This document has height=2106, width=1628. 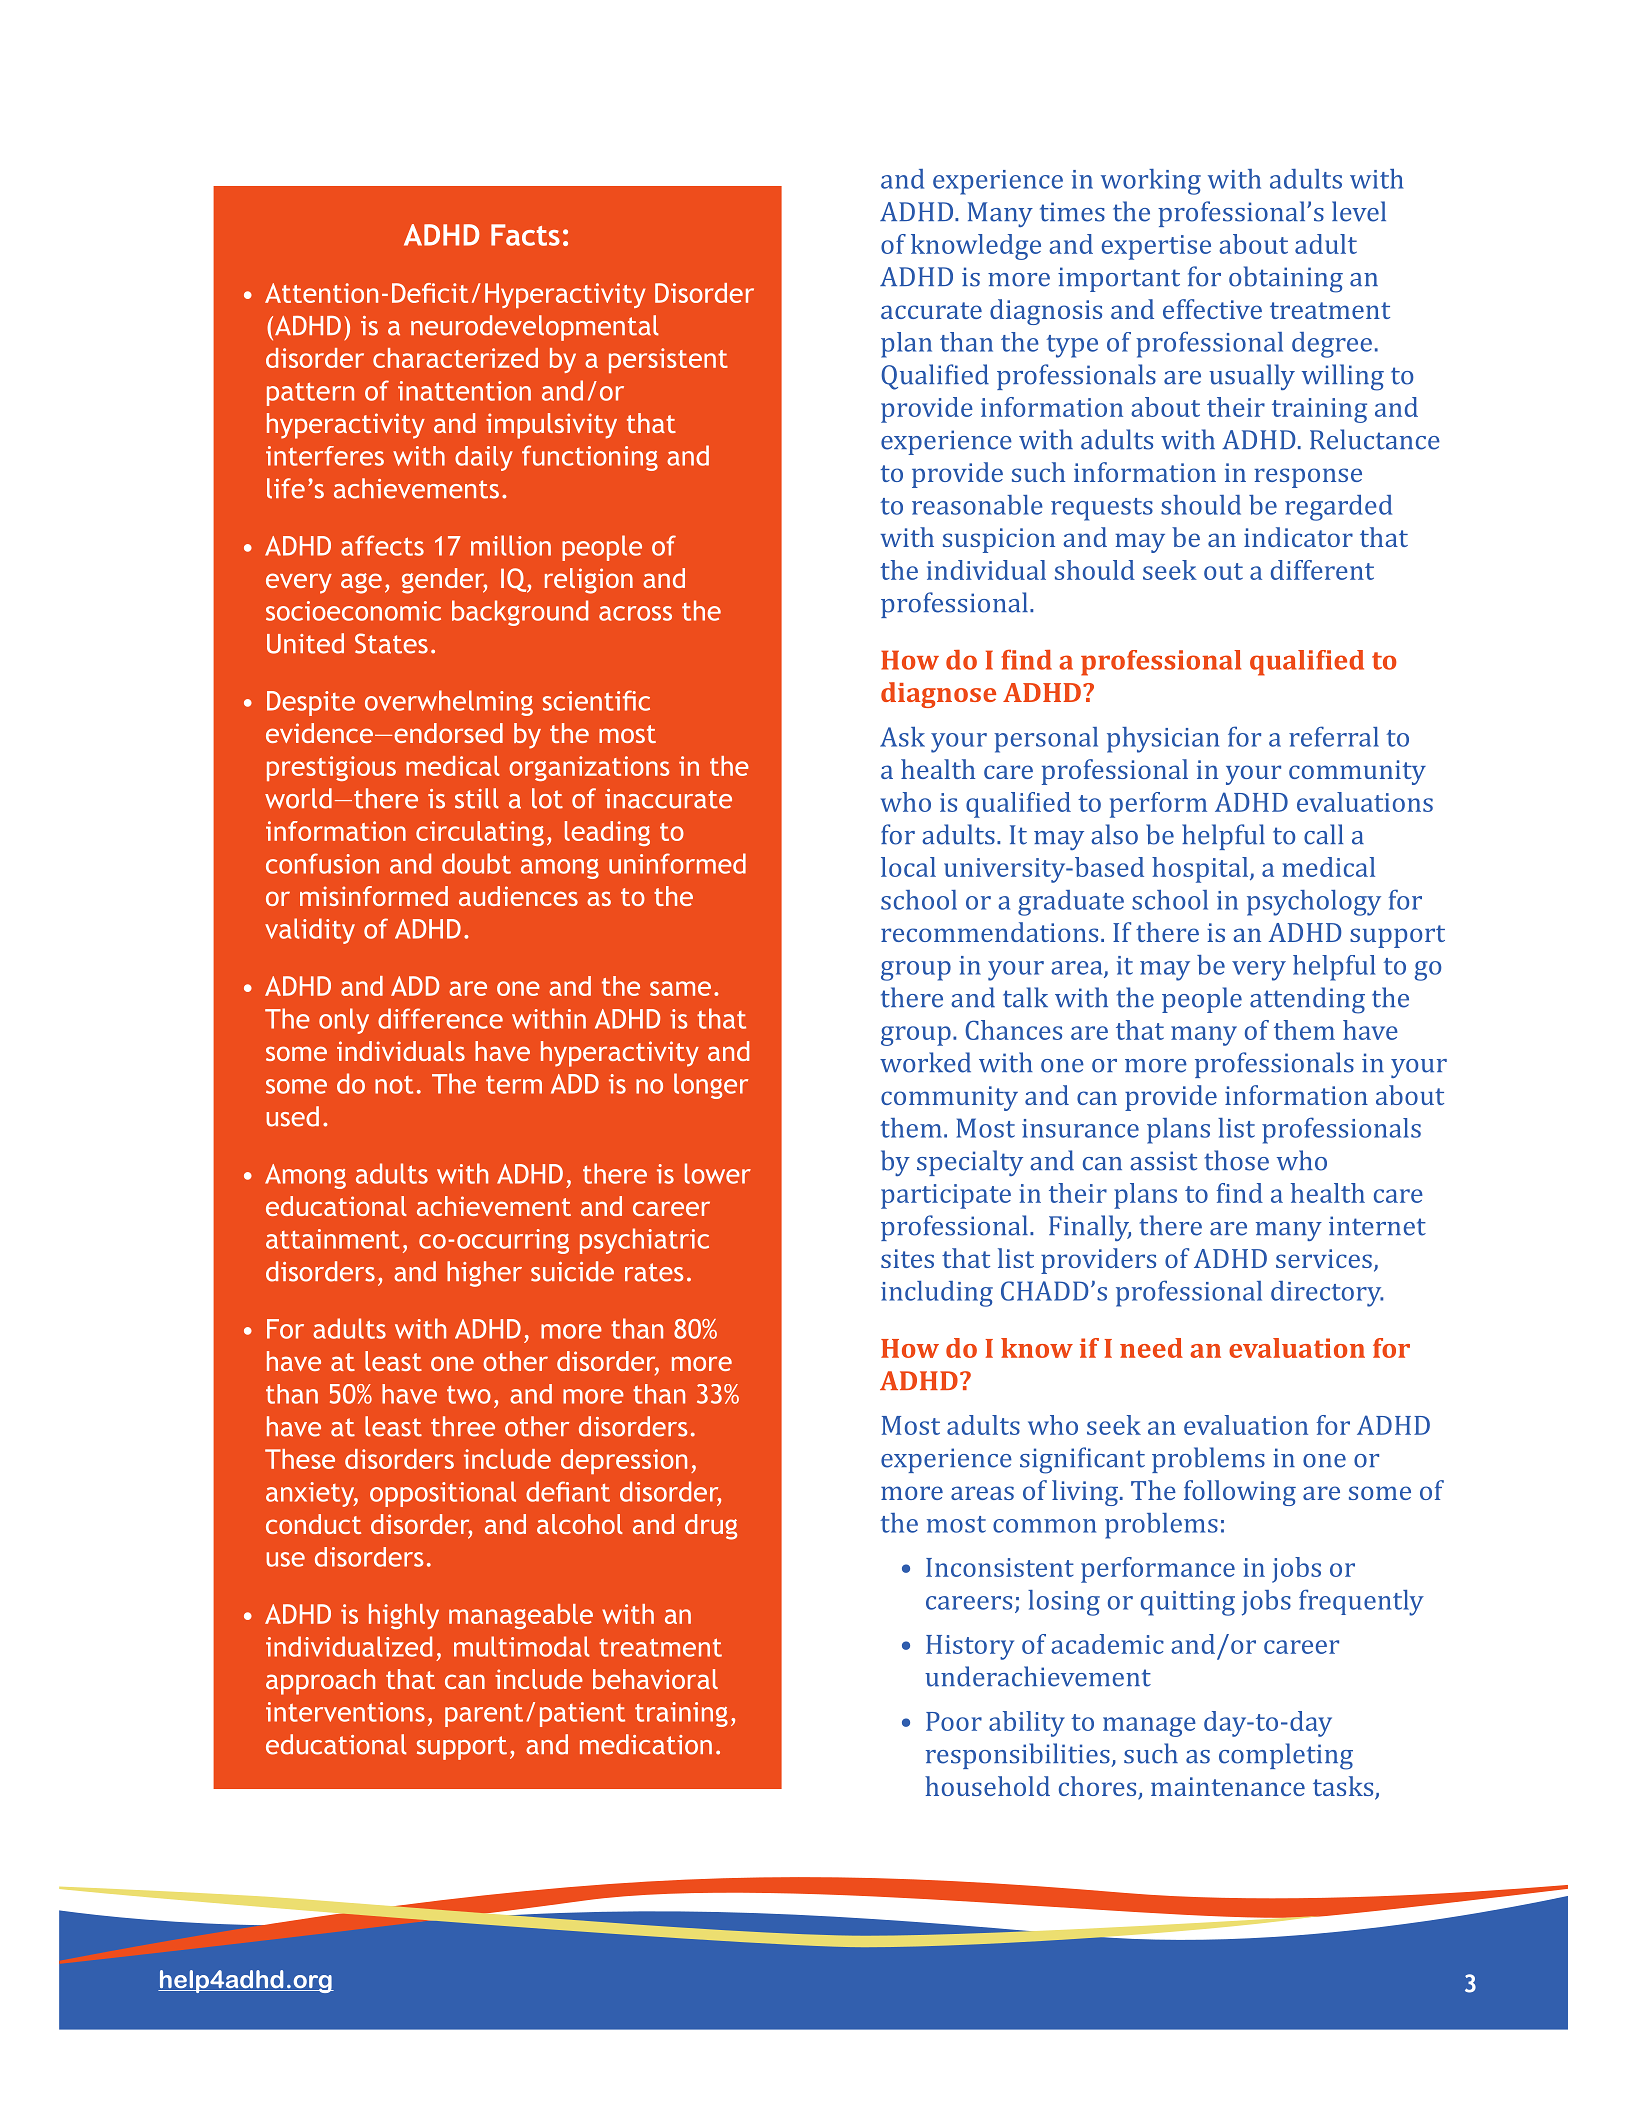 What do you see at coordinates (954, 1721) in the document?
I see `Poor` at bounding box center [954, 1721].
